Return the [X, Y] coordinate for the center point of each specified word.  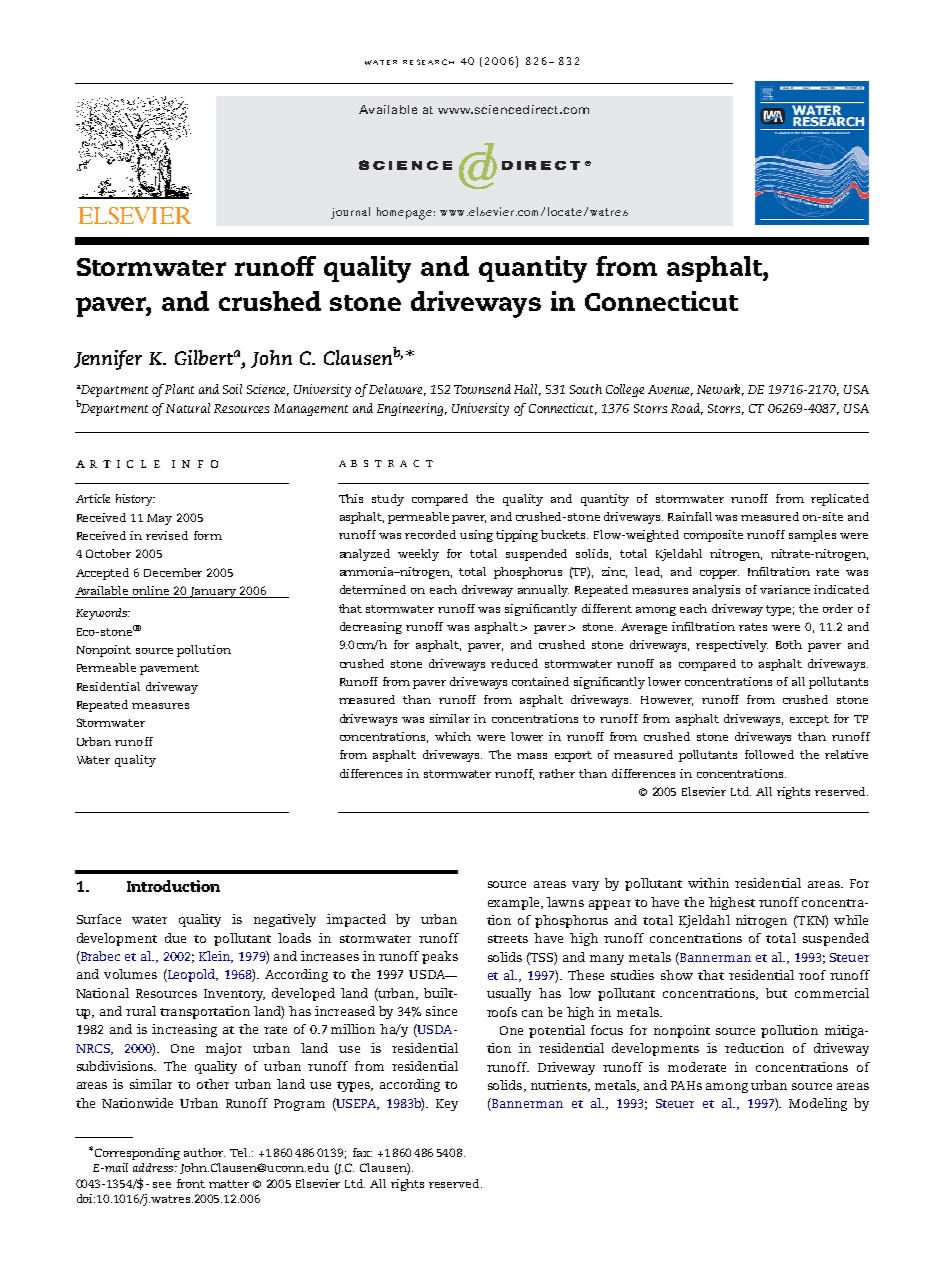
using [476, 536]
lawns [565, 902]
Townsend [482, 389]
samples [812, 536]
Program [299, 1105]
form [208, 535]
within [708, 883]
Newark [720, 390]
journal [350, 213]
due [175, 938]
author [204, 1152]
